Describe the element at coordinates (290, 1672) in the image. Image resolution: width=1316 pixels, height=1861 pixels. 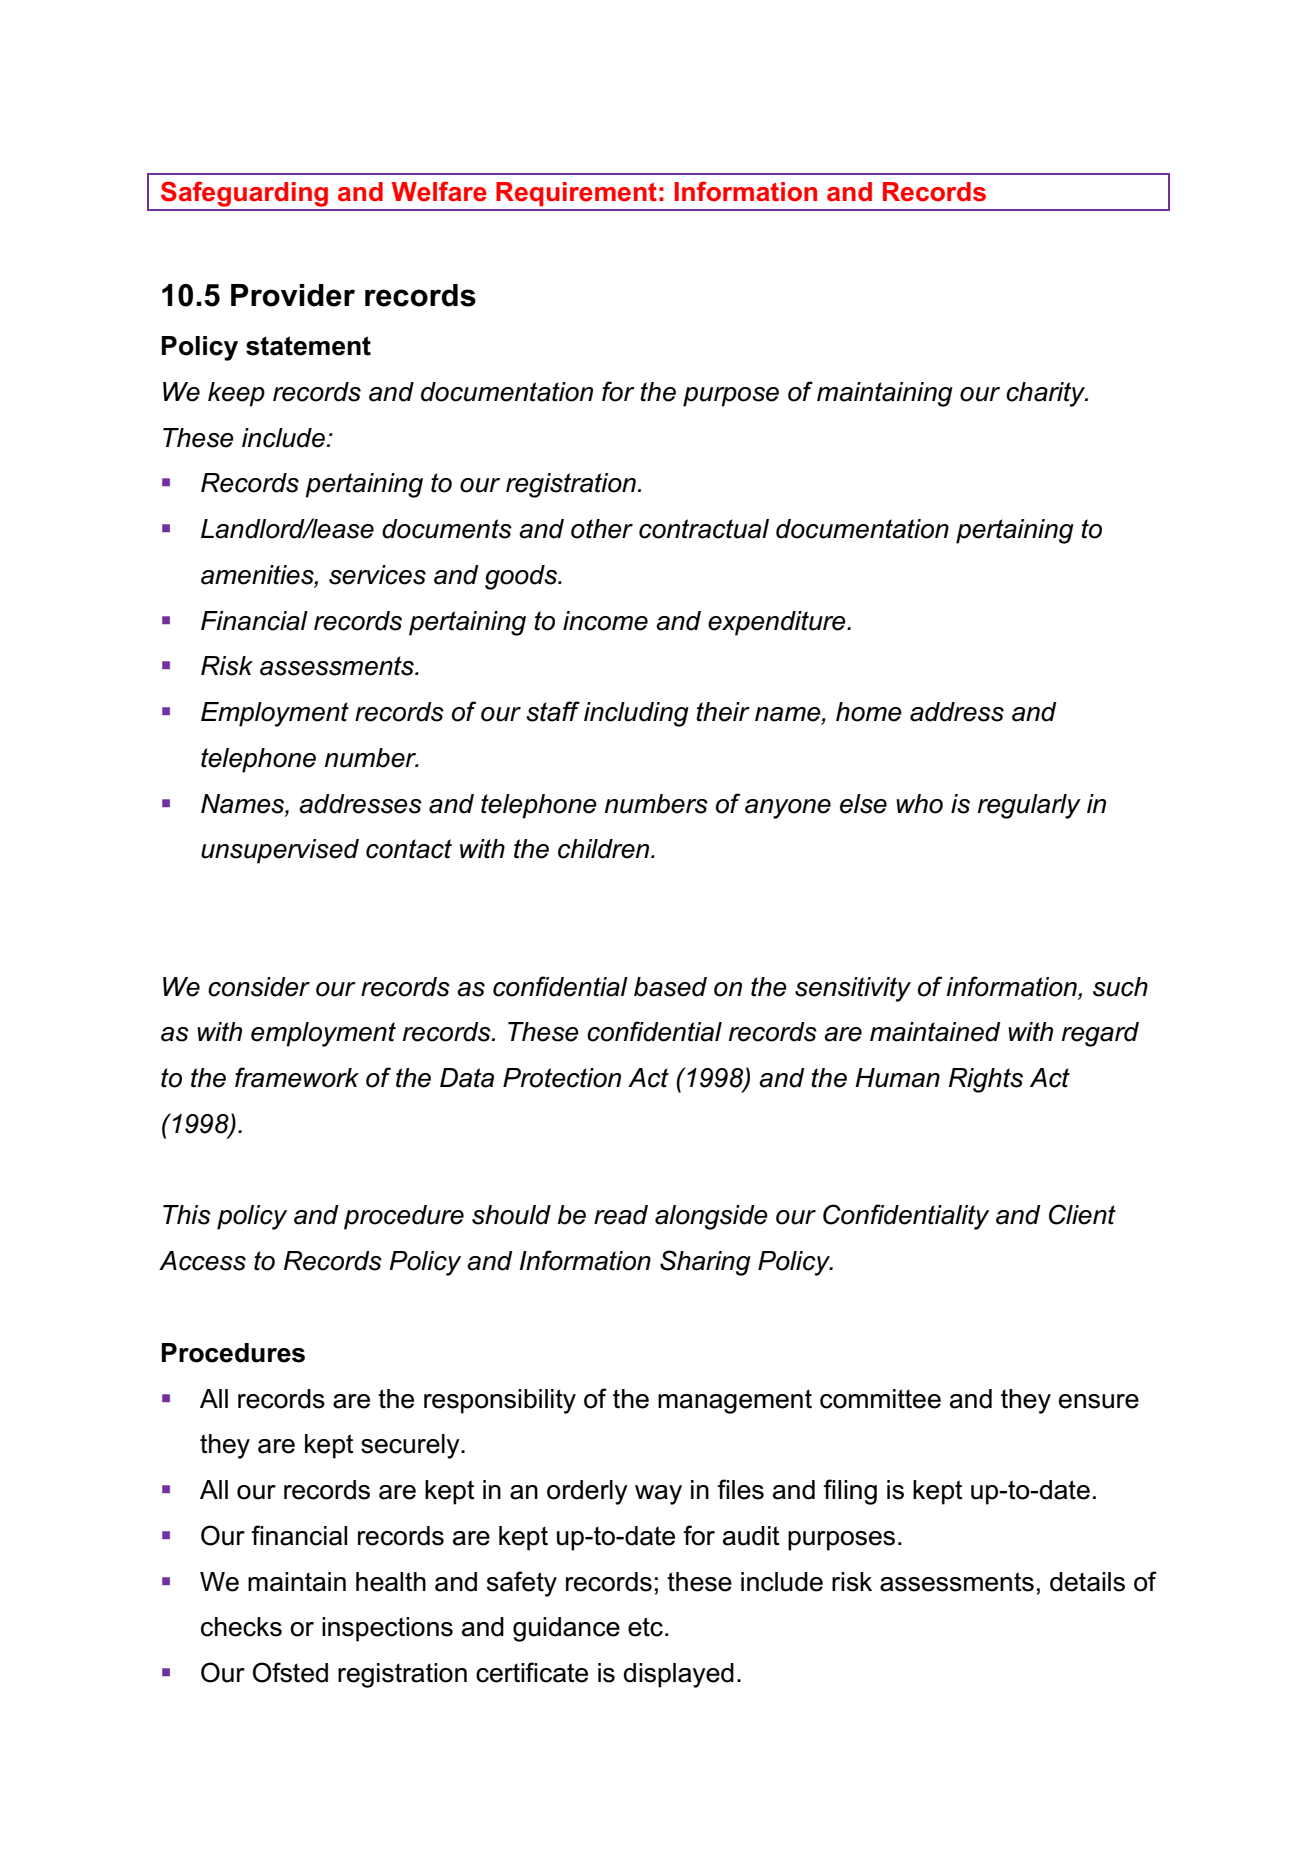
I see `Ofsted` at that location.
